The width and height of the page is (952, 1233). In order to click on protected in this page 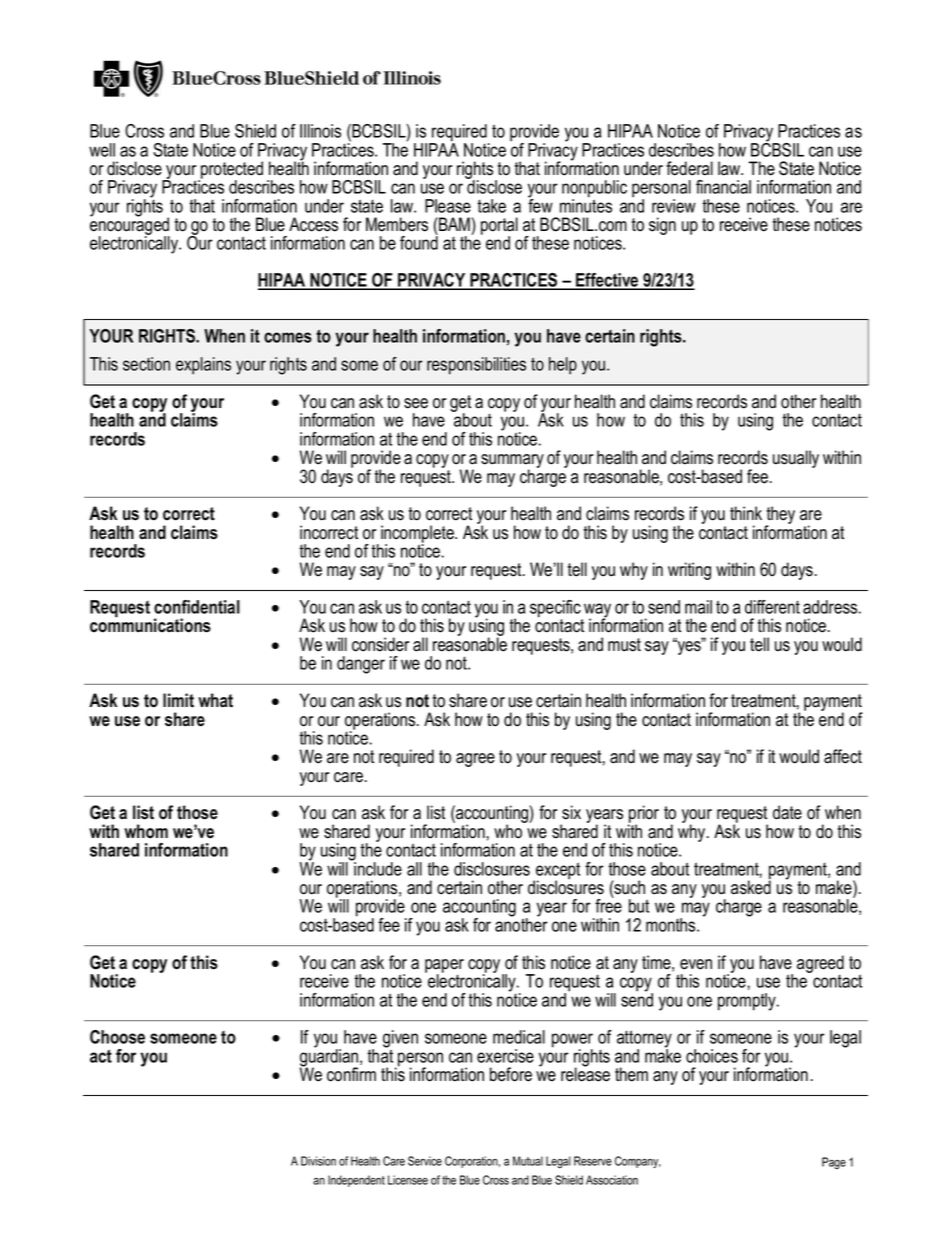, I will do `click(231, 171)`.
